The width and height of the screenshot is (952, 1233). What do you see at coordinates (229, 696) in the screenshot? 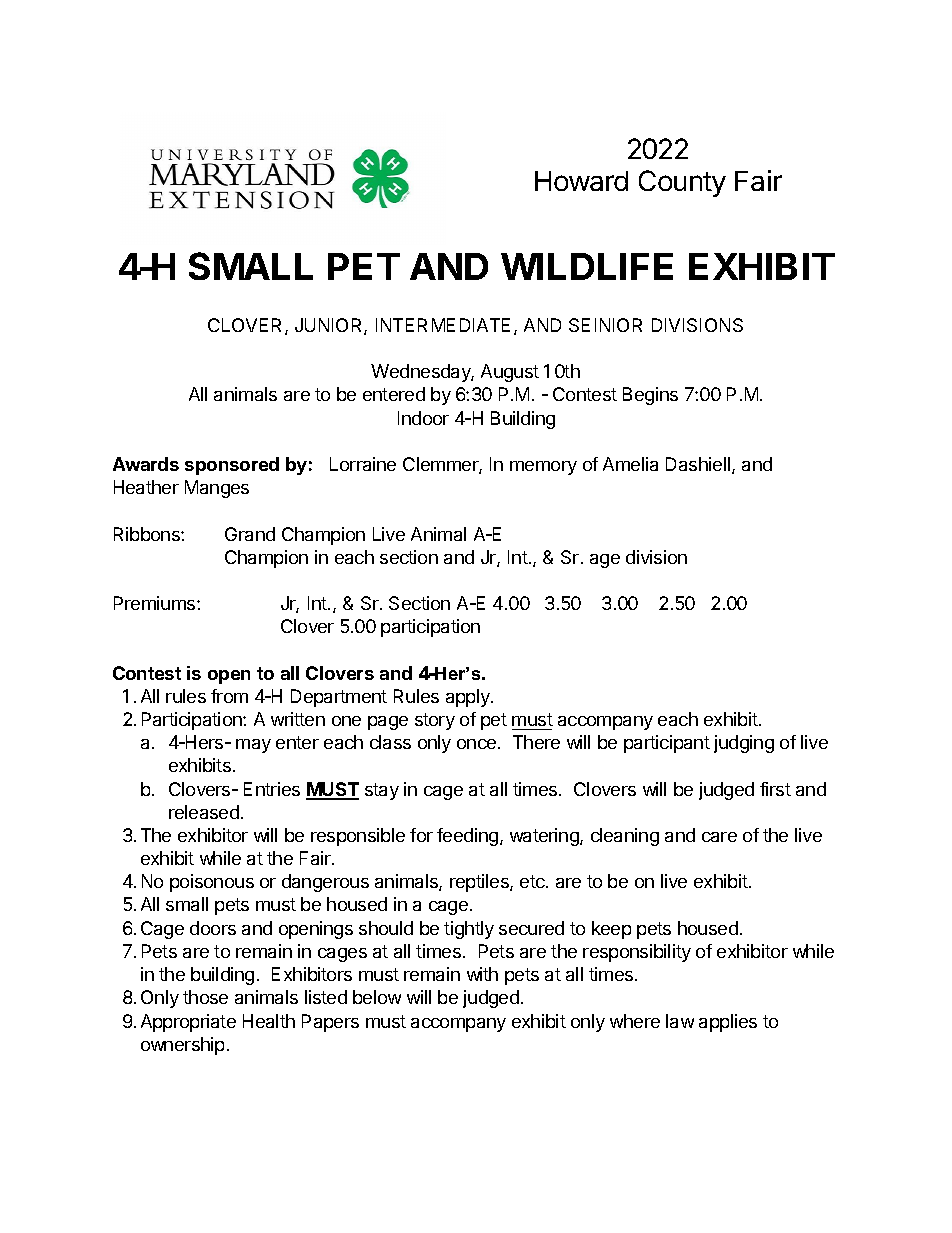
I see `from` at bounding box center [229, 696].
